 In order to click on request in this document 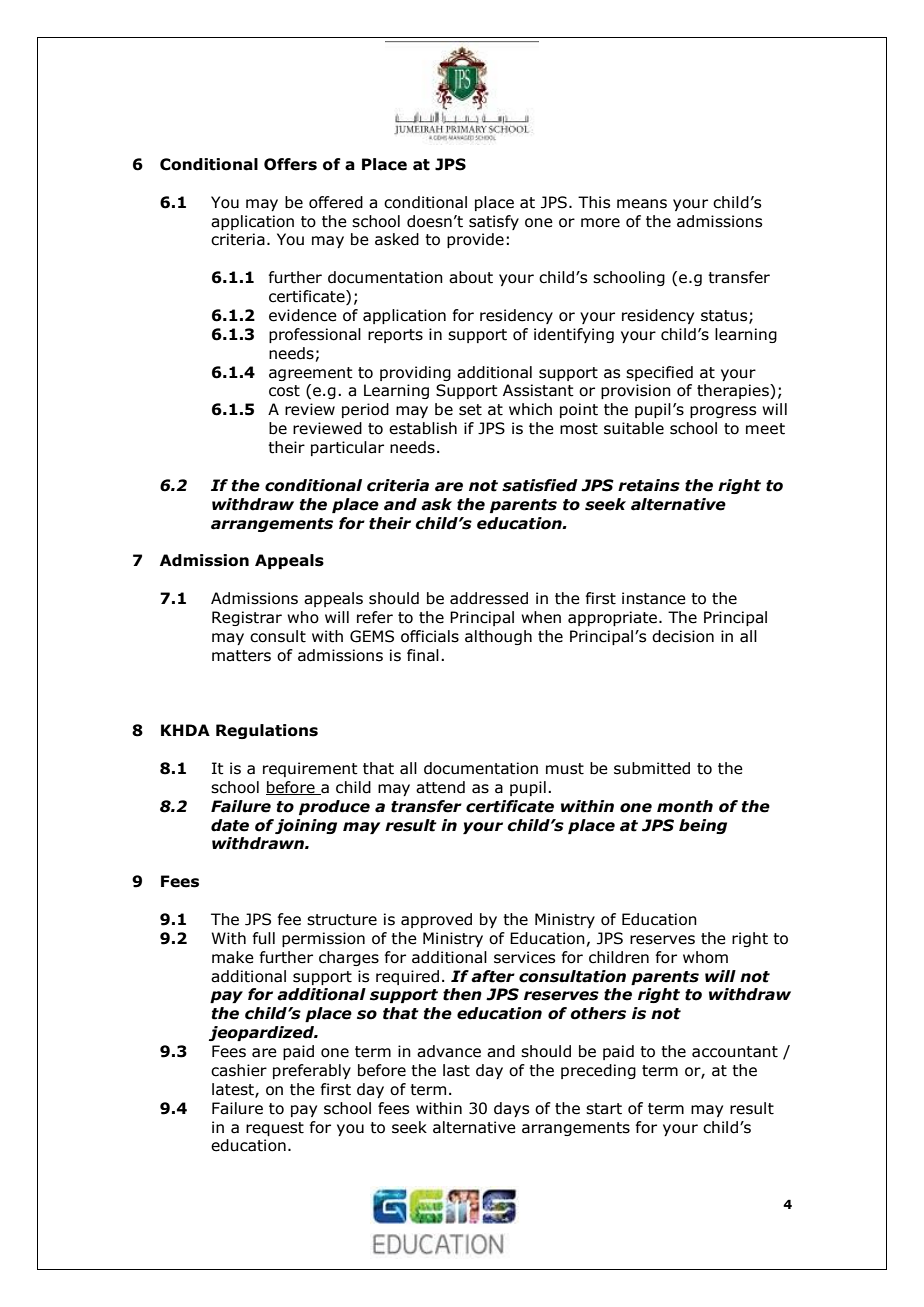, I will do `click(275, 1129)`.
